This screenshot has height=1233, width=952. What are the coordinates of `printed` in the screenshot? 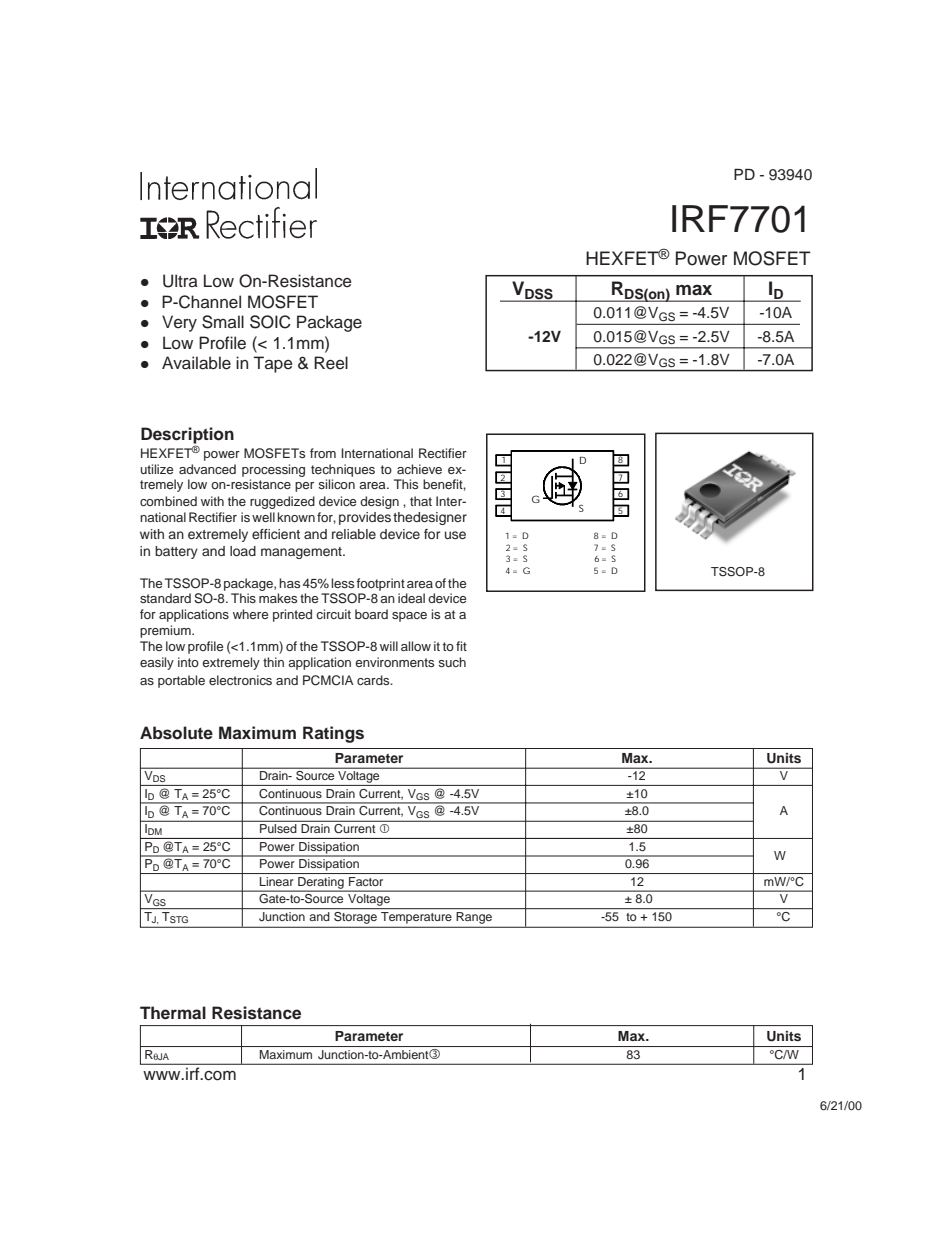 It's located at (292, 615).
